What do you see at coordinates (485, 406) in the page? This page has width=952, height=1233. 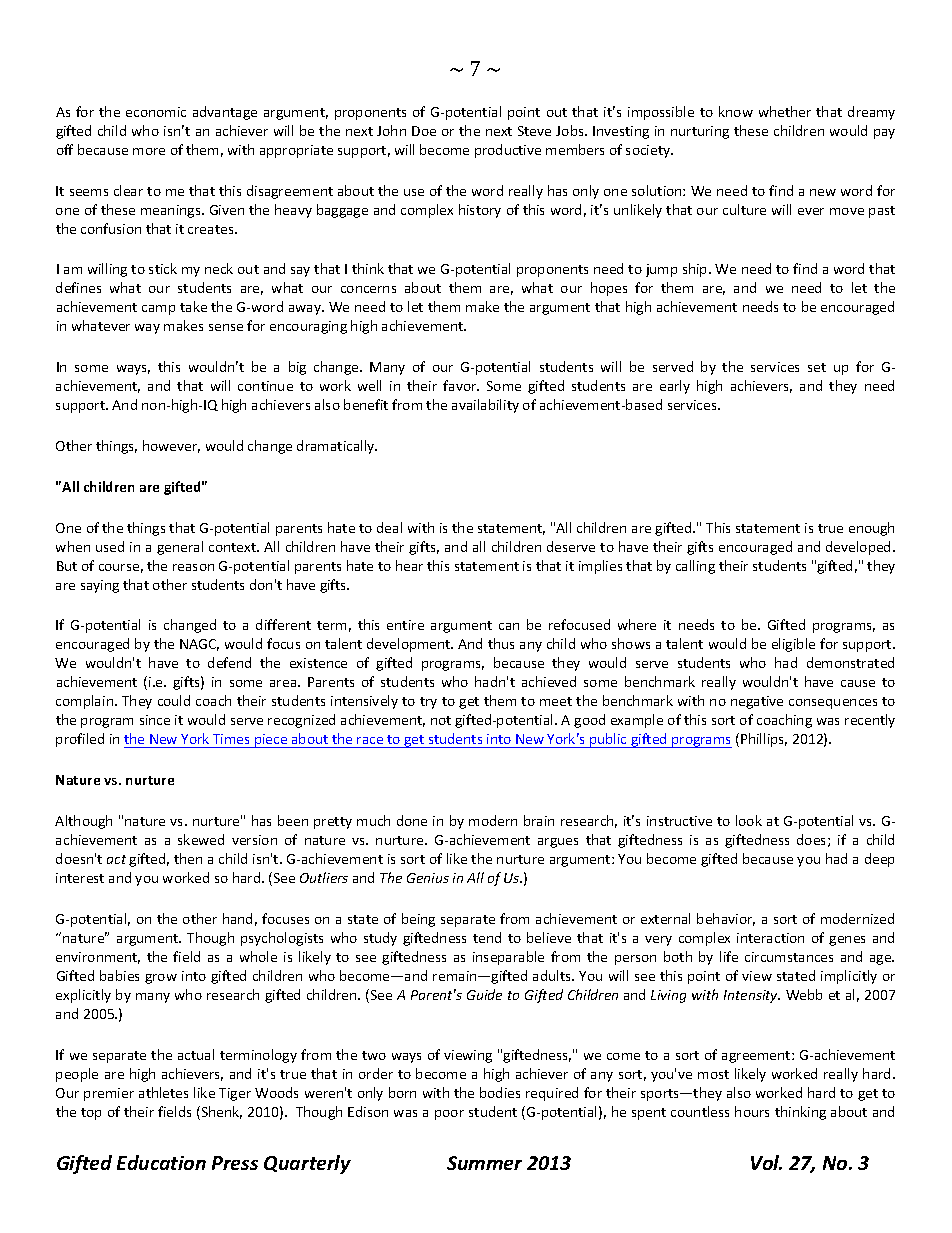 I see `availability` at bounding box center [485, 406].
